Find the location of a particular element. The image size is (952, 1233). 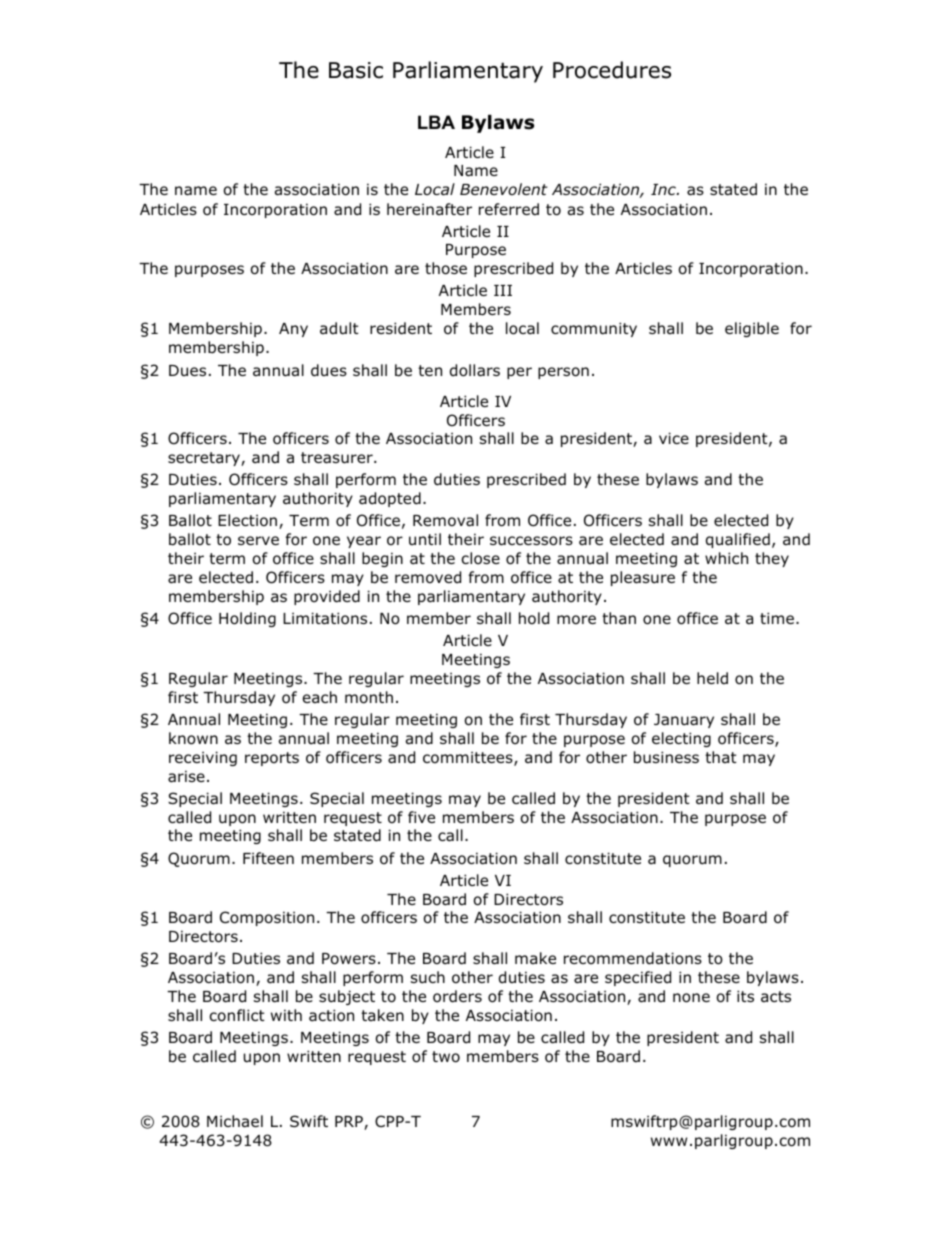

two is located at coordinates (446, 1057).
